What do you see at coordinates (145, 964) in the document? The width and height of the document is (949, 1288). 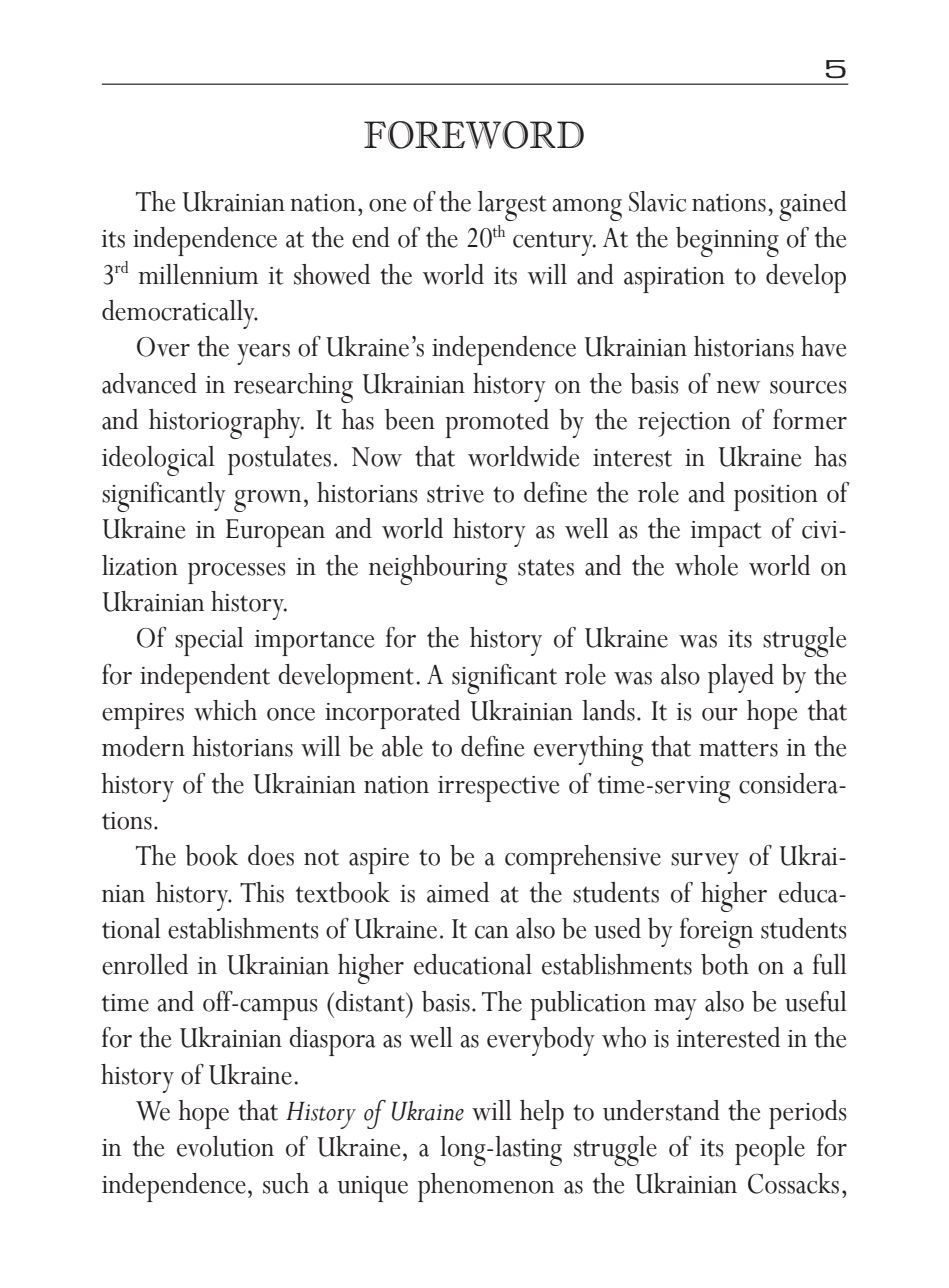 I see `enrolled` at bounding box center [145, 964].
